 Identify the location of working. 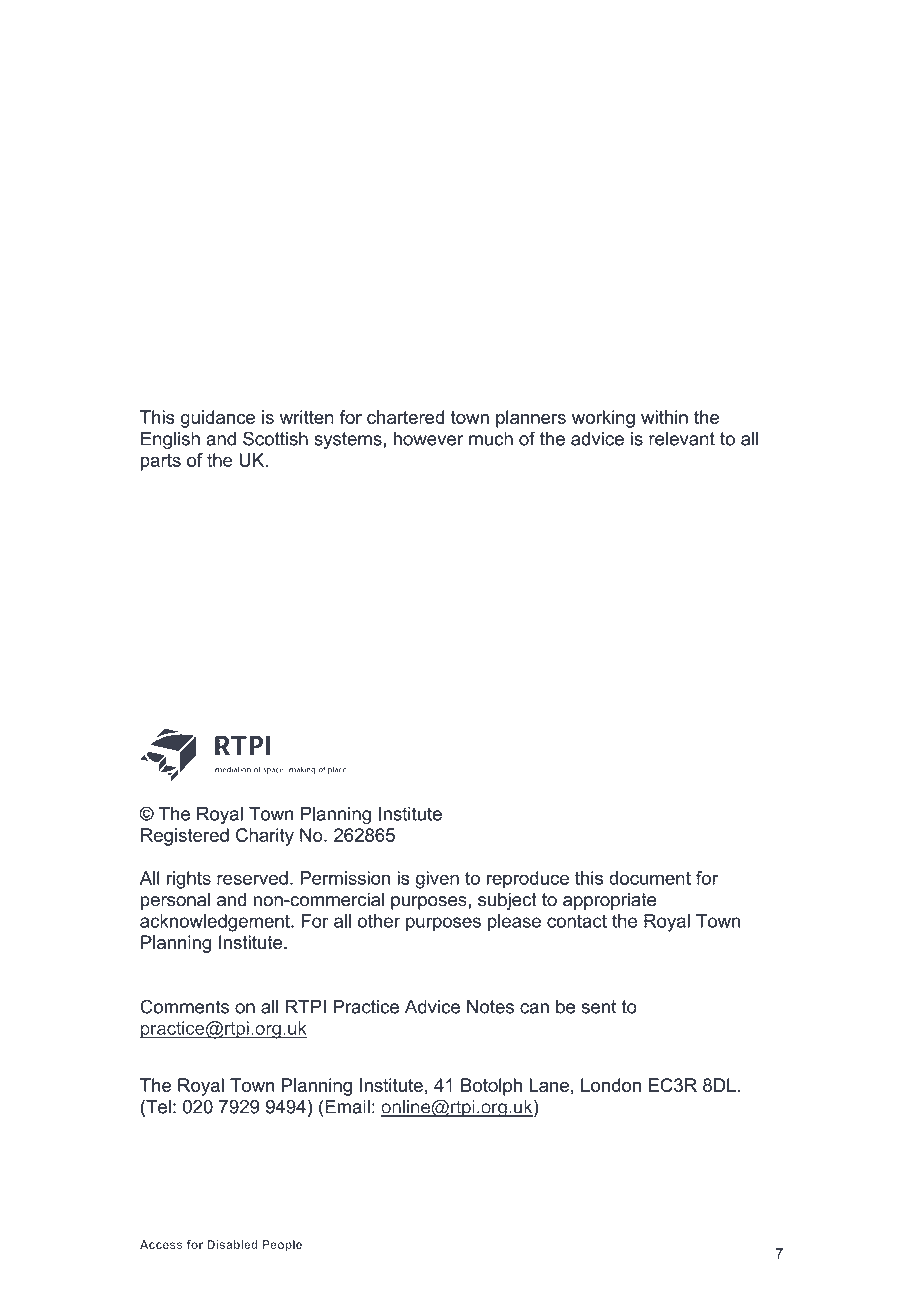
(603, 419).
